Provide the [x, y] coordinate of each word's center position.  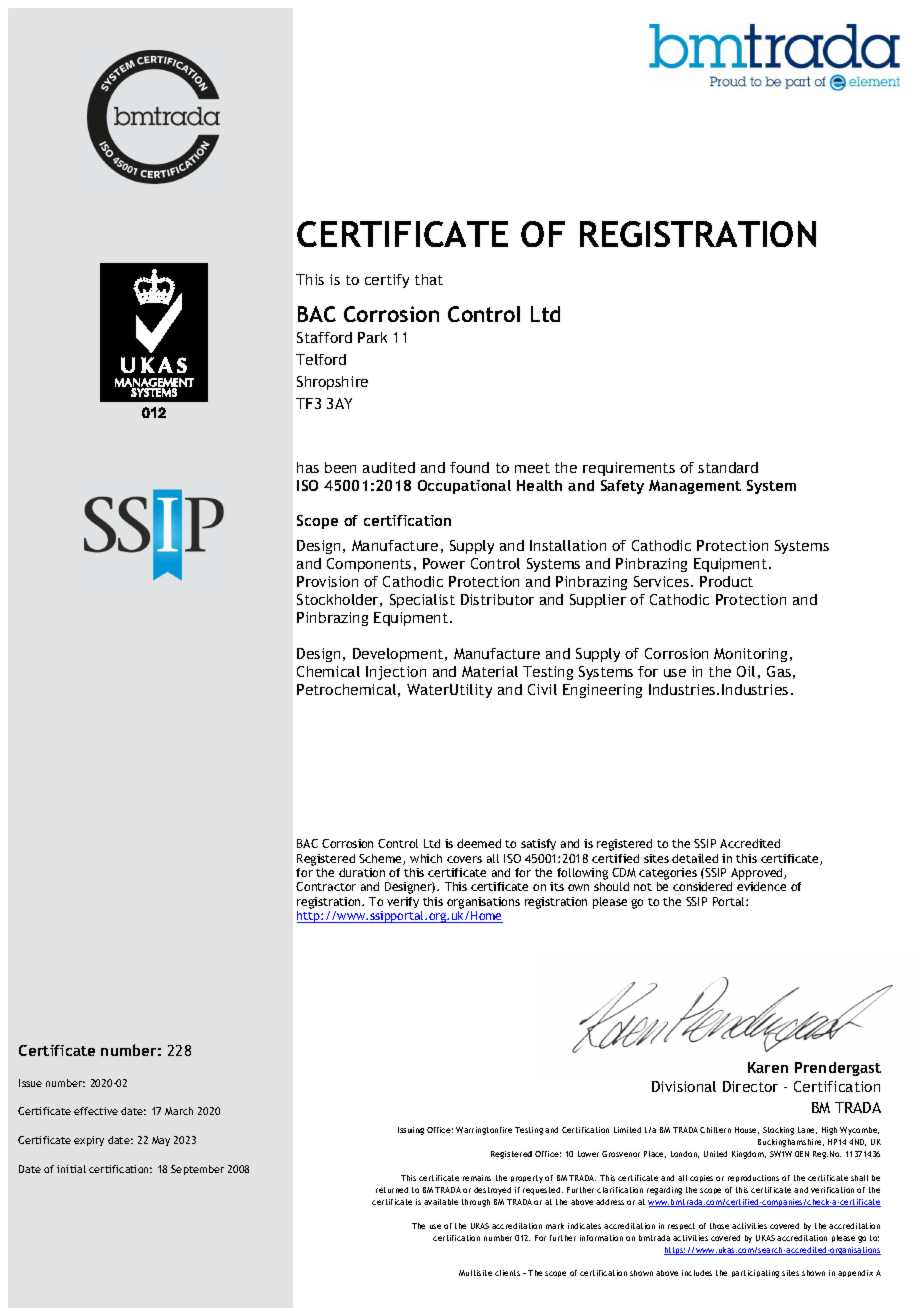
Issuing [411, 1131]
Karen [768, 1067]
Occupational [464, 487]
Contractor [326, 886]
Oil [746, 671]
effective [96, 1111]
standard [728, 467]
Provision [327, 581]
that [429, 279]
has [308, 467]
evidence [761, 886]
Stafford [324, 337]
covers [464, 859]
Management [695, 487]
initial [71, 1169]
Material [490, 671]
